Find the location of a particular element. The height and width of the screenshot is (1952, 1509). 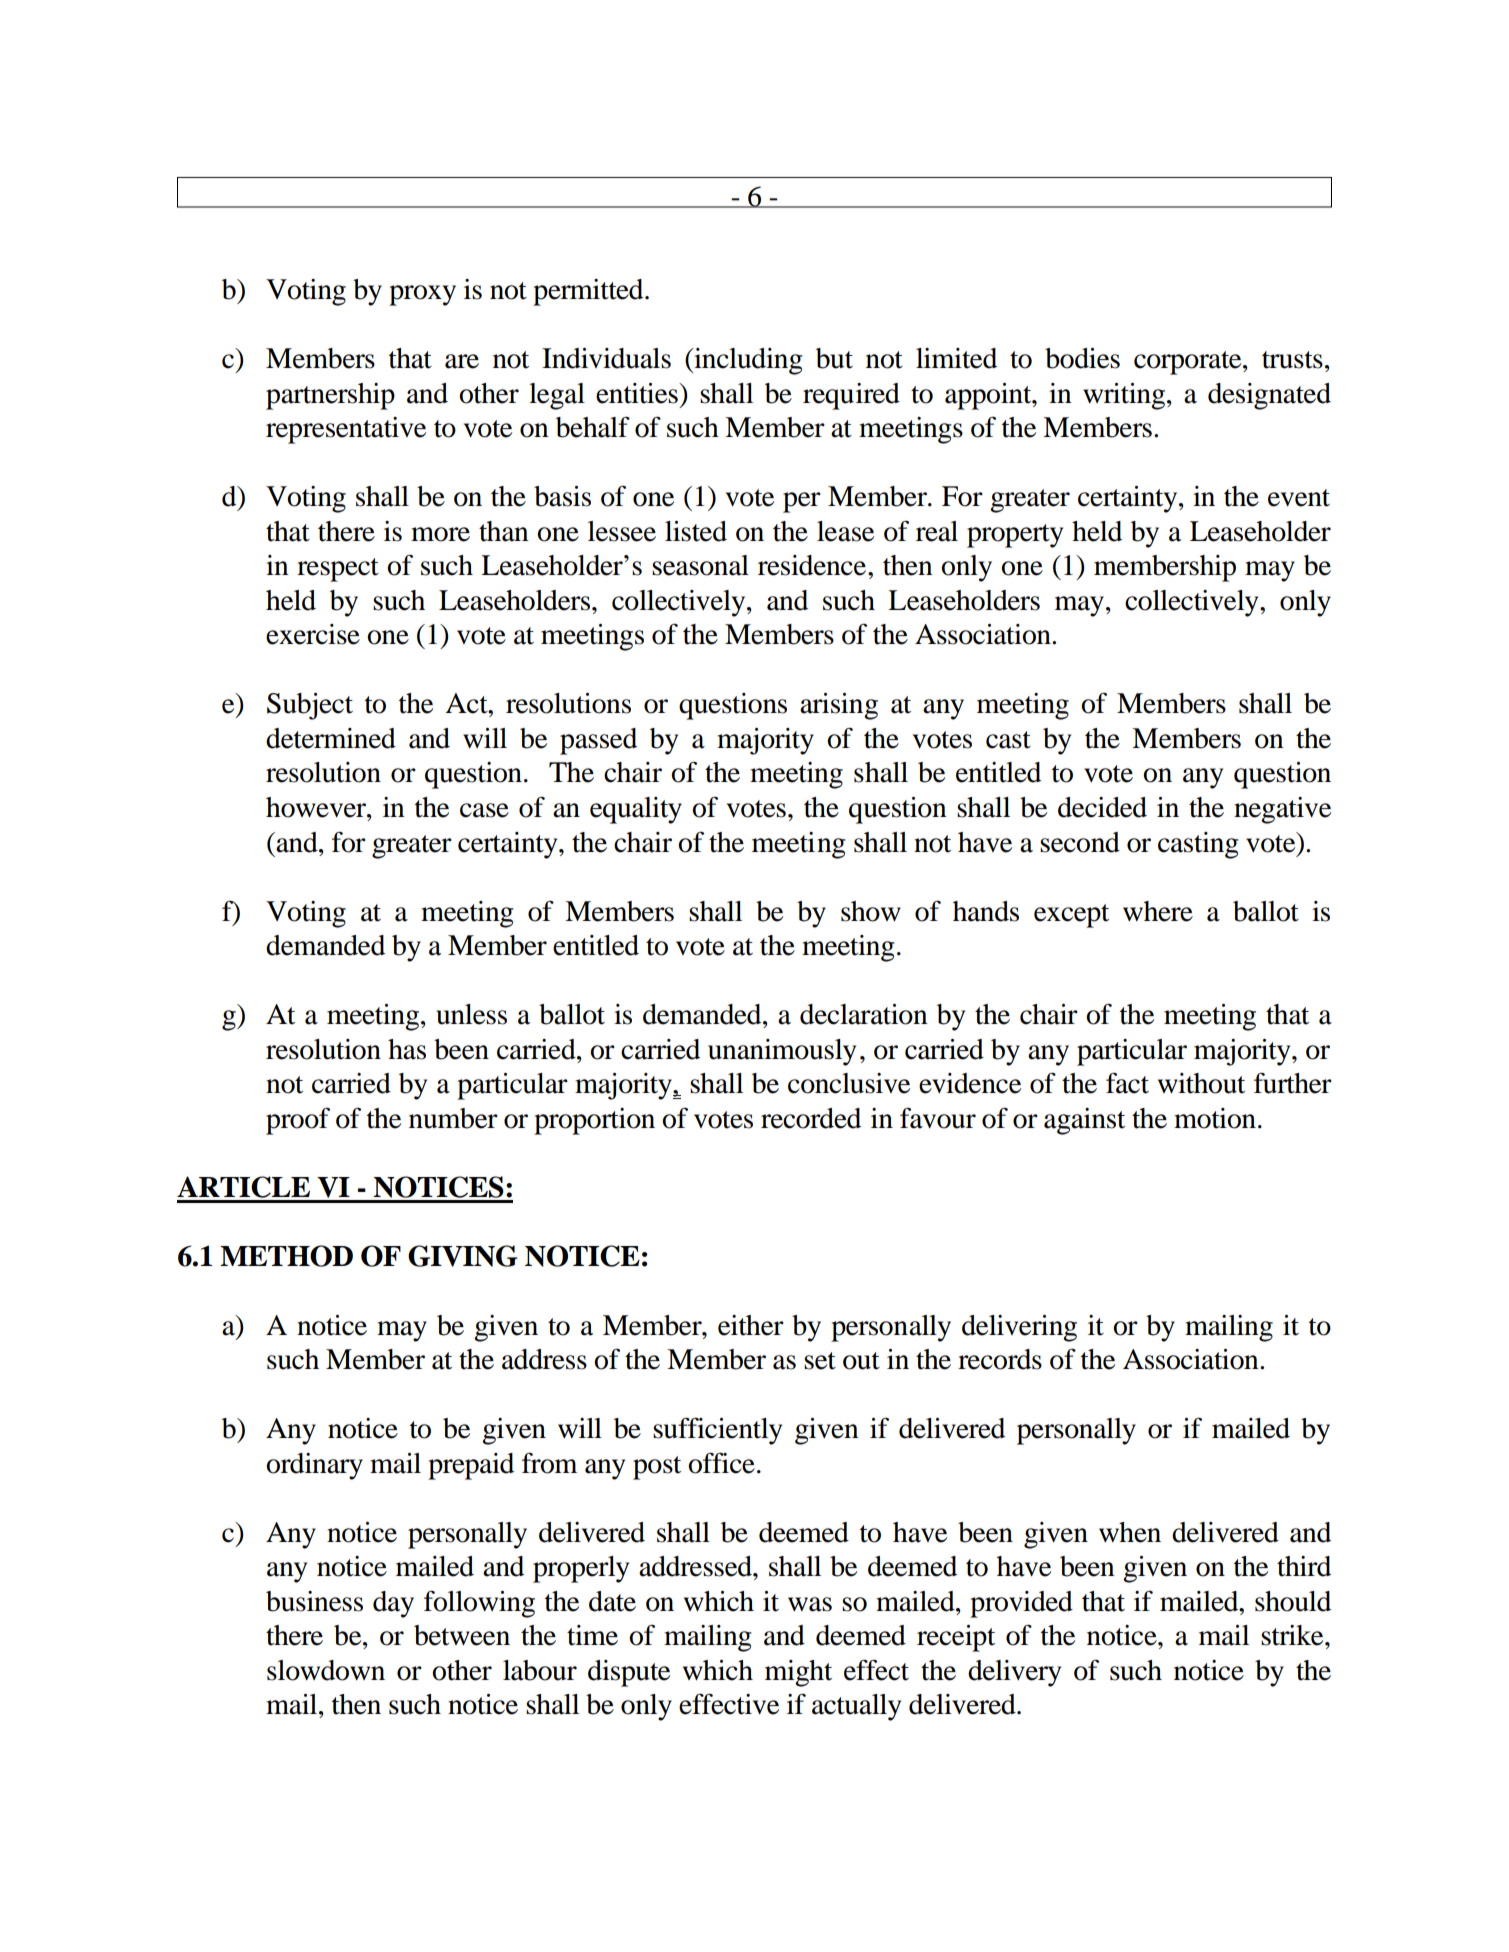

arising is located at coordinates (839, 706).
